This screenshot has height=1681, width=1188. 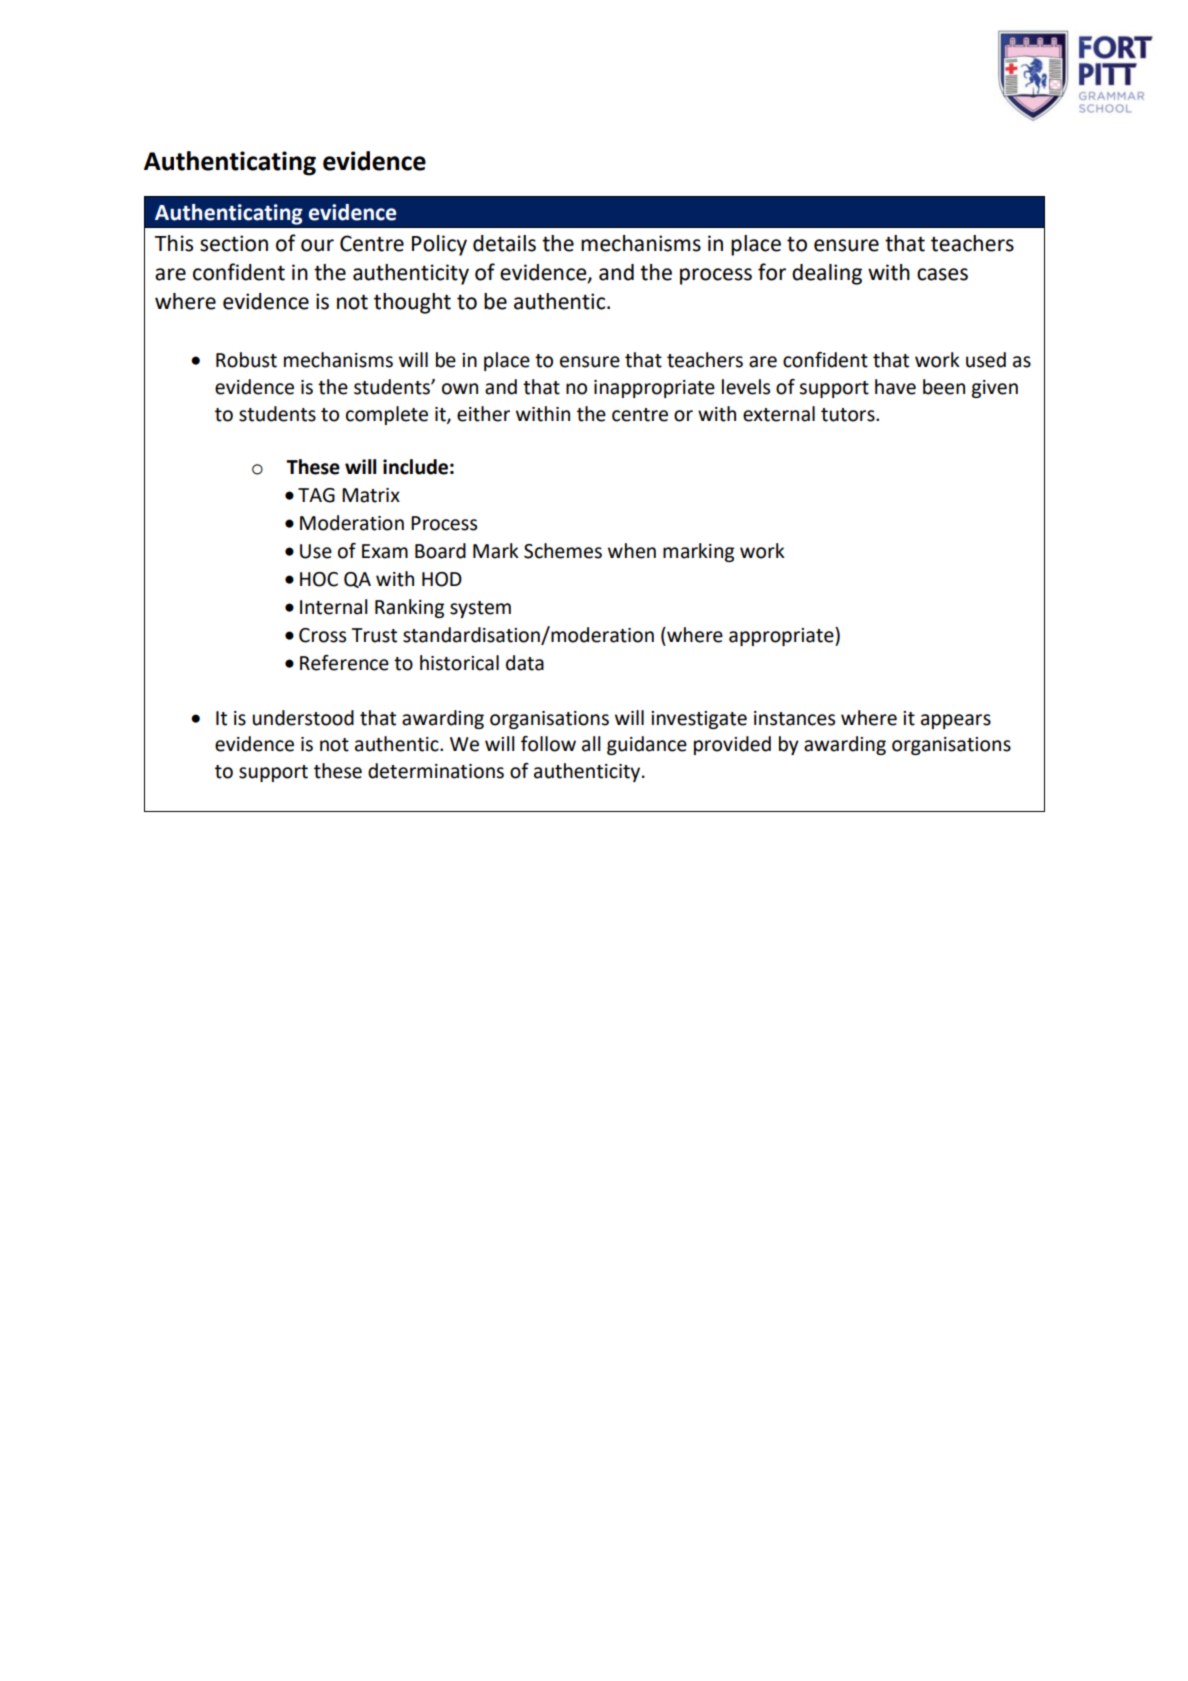 What do you see at coordinates (849, 415) in the screenshot?
I see `tutors` at bounding box center [849, 415].
